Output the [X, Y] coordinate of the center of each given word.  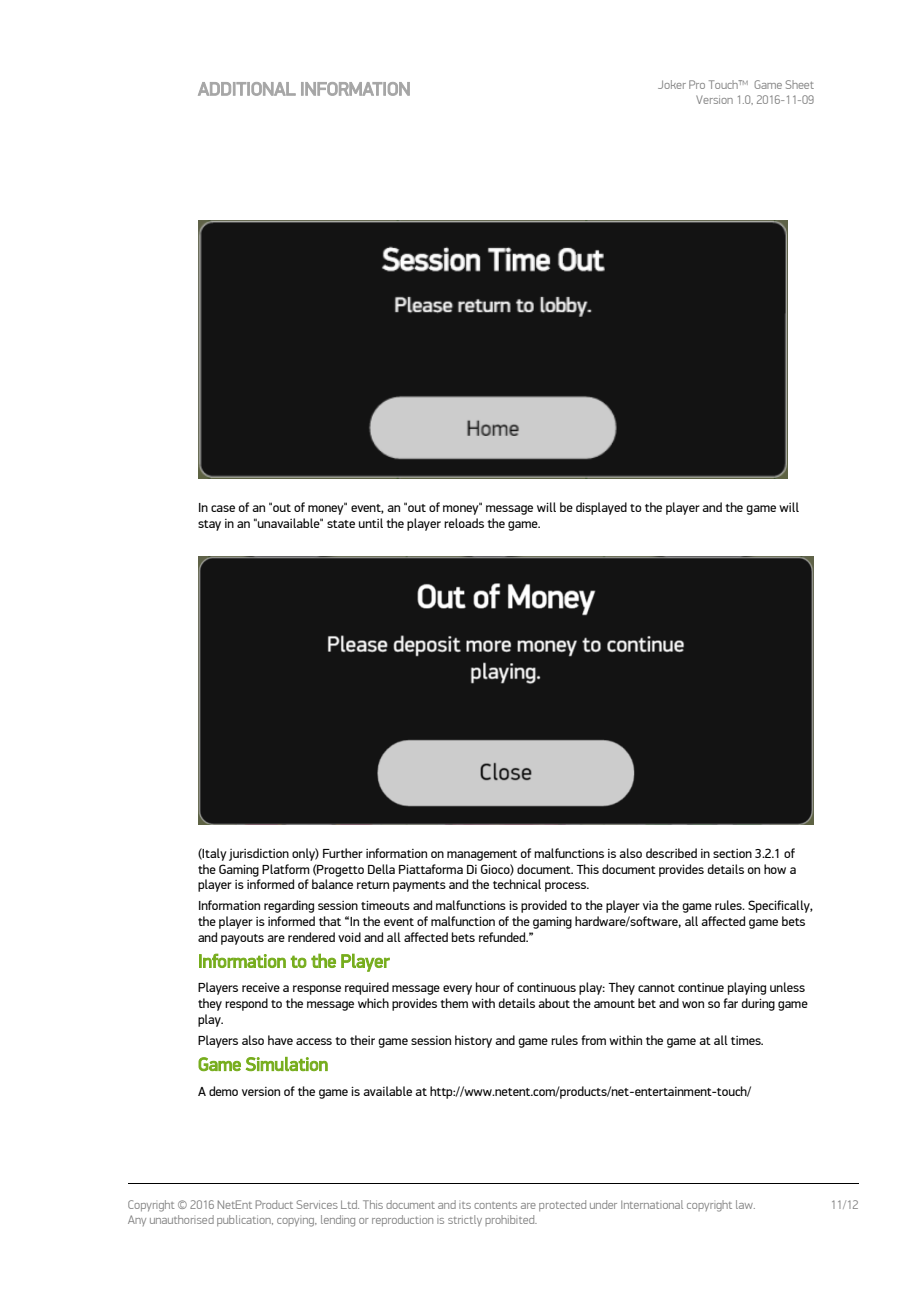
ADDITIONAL [247, 89]
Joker [672, 84]
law [745, 1204]
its [465, 1205]
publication [245, 1220]
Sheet [799, 84]
